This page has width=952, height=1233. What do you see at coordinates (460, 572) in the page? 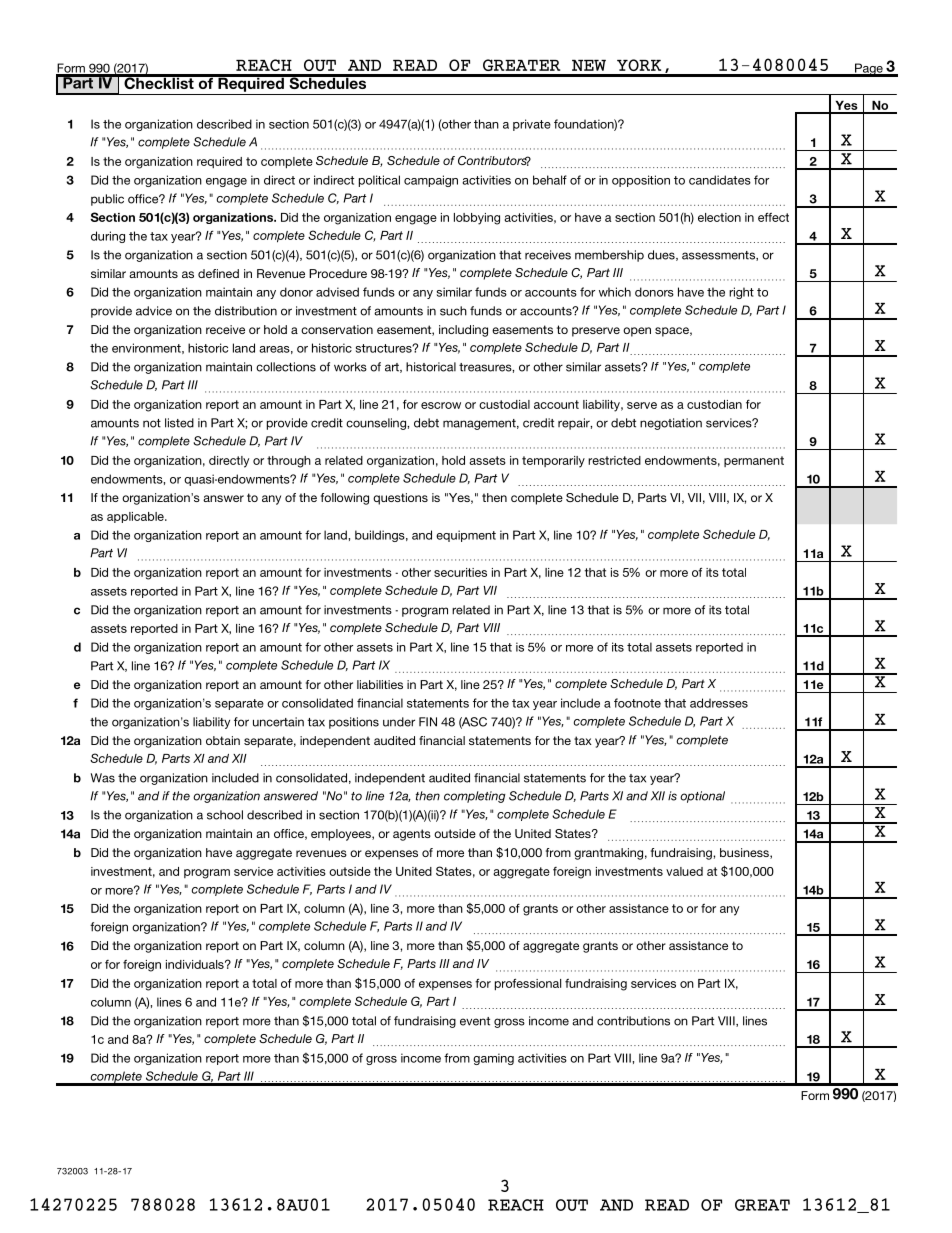
I see `securities` at bounding box center [460, 572].
